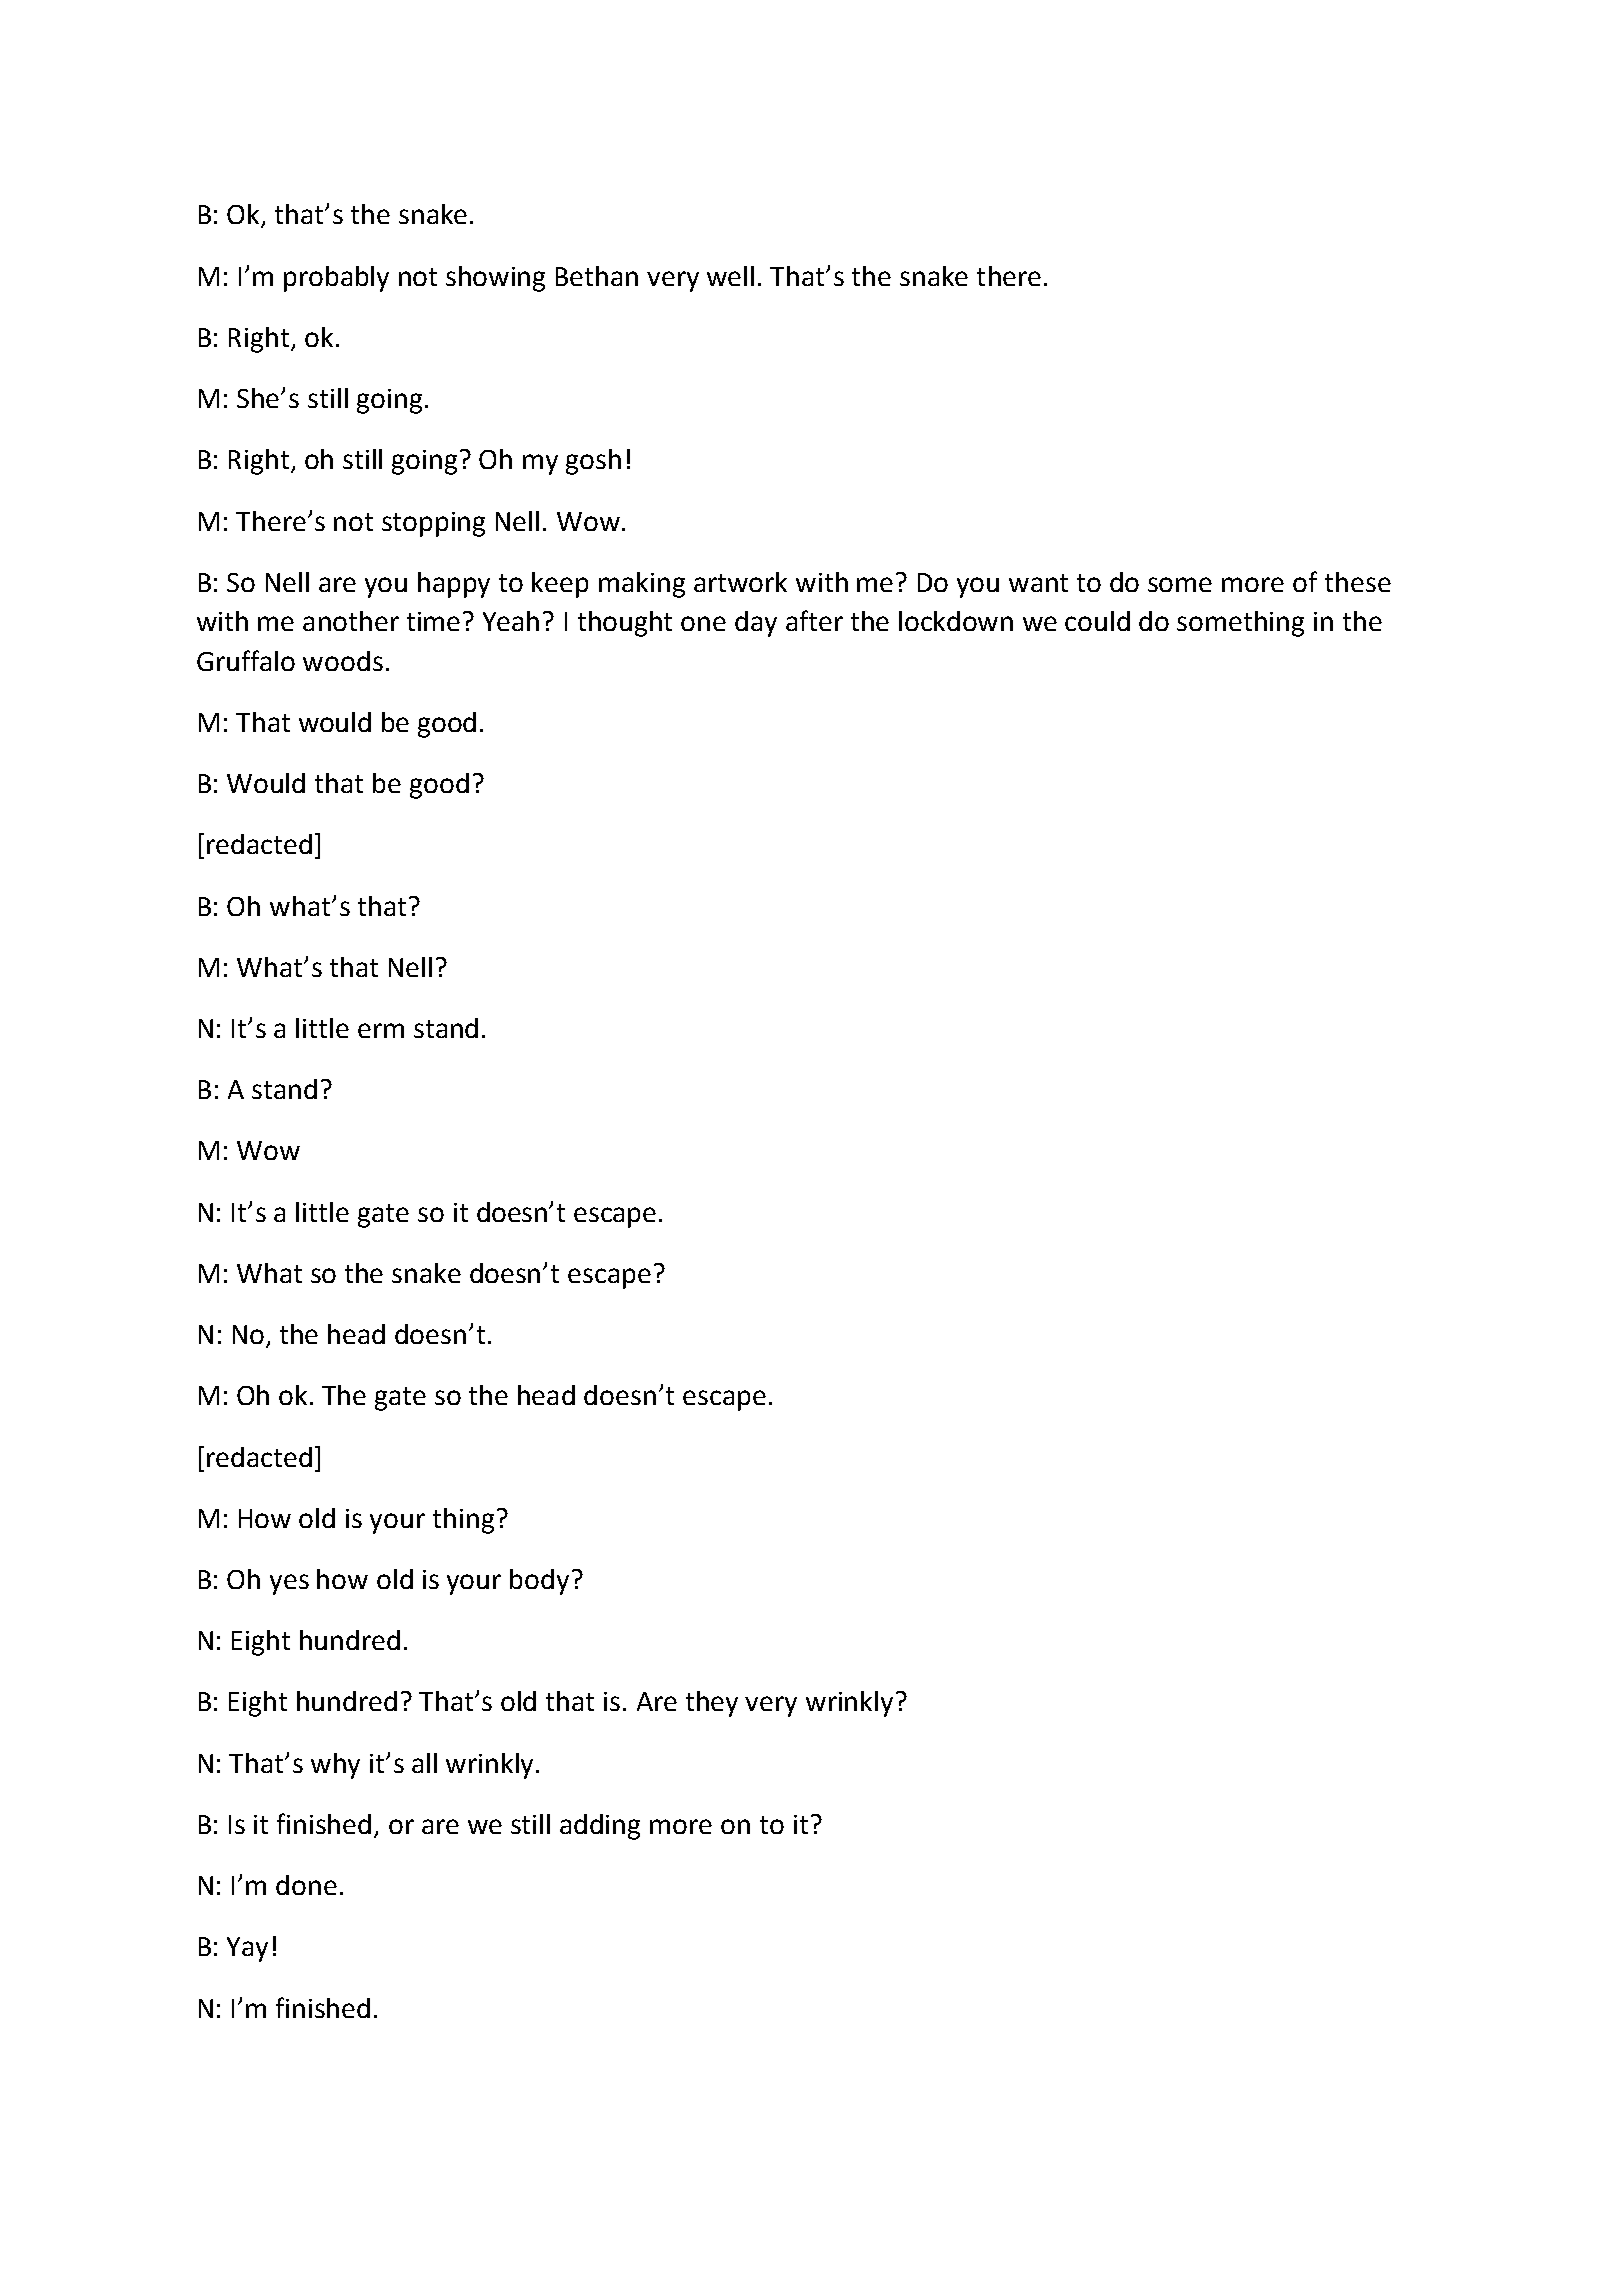  Describe the element at coordinates (306, 1885) in the screenshot. I see `done` at that location.
